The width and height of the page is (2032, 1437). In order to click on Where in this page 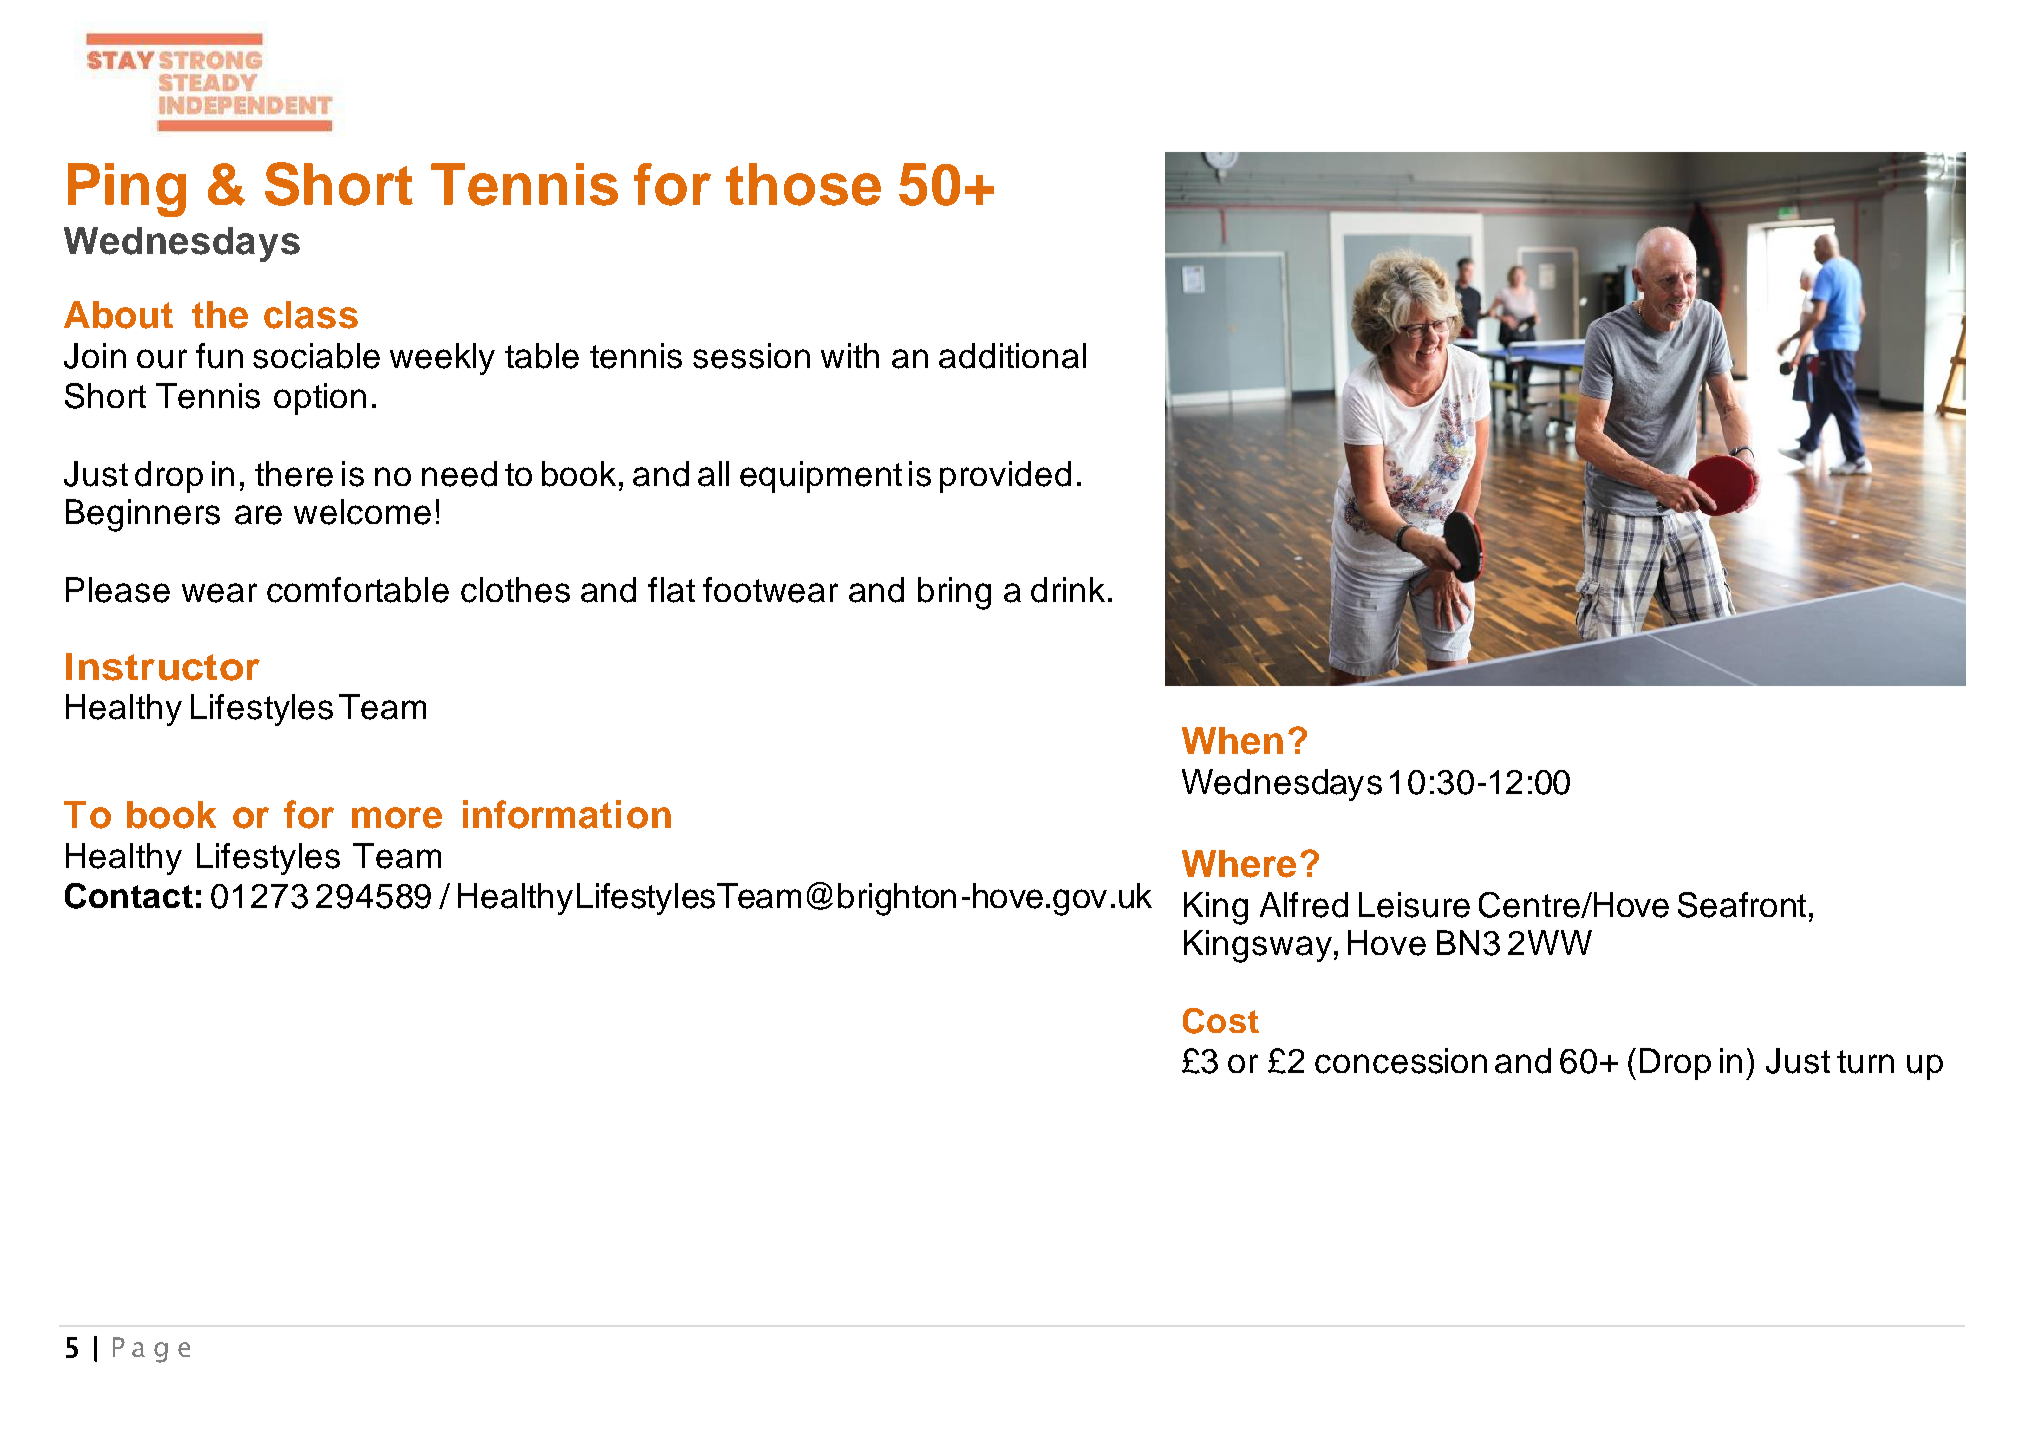, I will do `click(1239, 864)`.
